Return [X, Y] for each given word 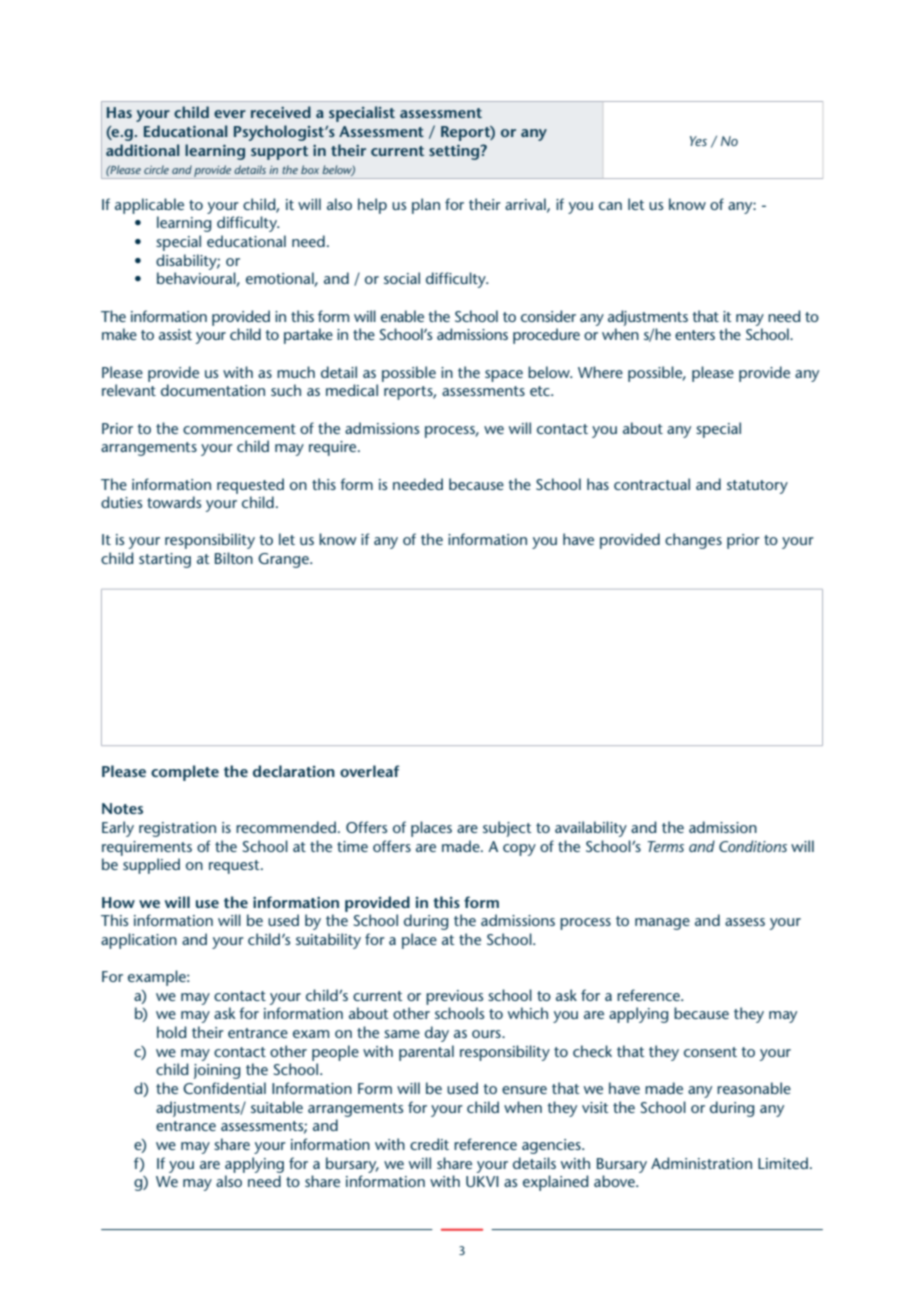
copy [519, 850]
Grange [284, 560]
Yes [698, 141]
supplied [151, 866]
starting [165, 560]
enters [695, 335]
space [504, 376]
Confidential [224, 1088]
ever [230, 114]
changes [693, 541]
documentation [213, 390]
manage [662, 924]
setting [455, 152]
